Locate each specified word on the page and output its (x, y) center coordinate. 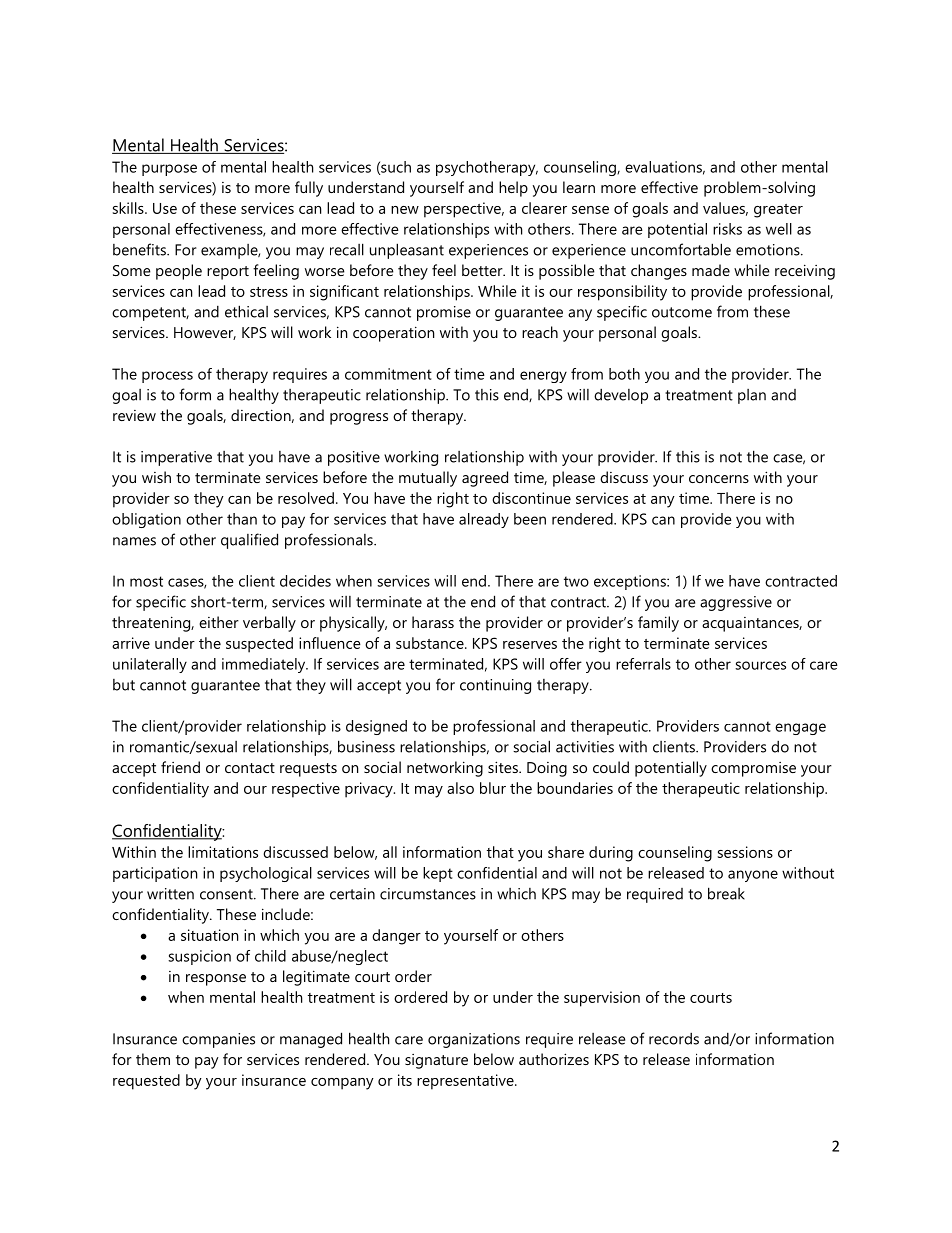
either (219, 622)
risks (727, 229)
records (674, 1038)
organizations (474, 1040)
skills (129, 208)
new (405, 210)
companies (218, 1040)
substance (431, 643)
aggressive (736, 603)
